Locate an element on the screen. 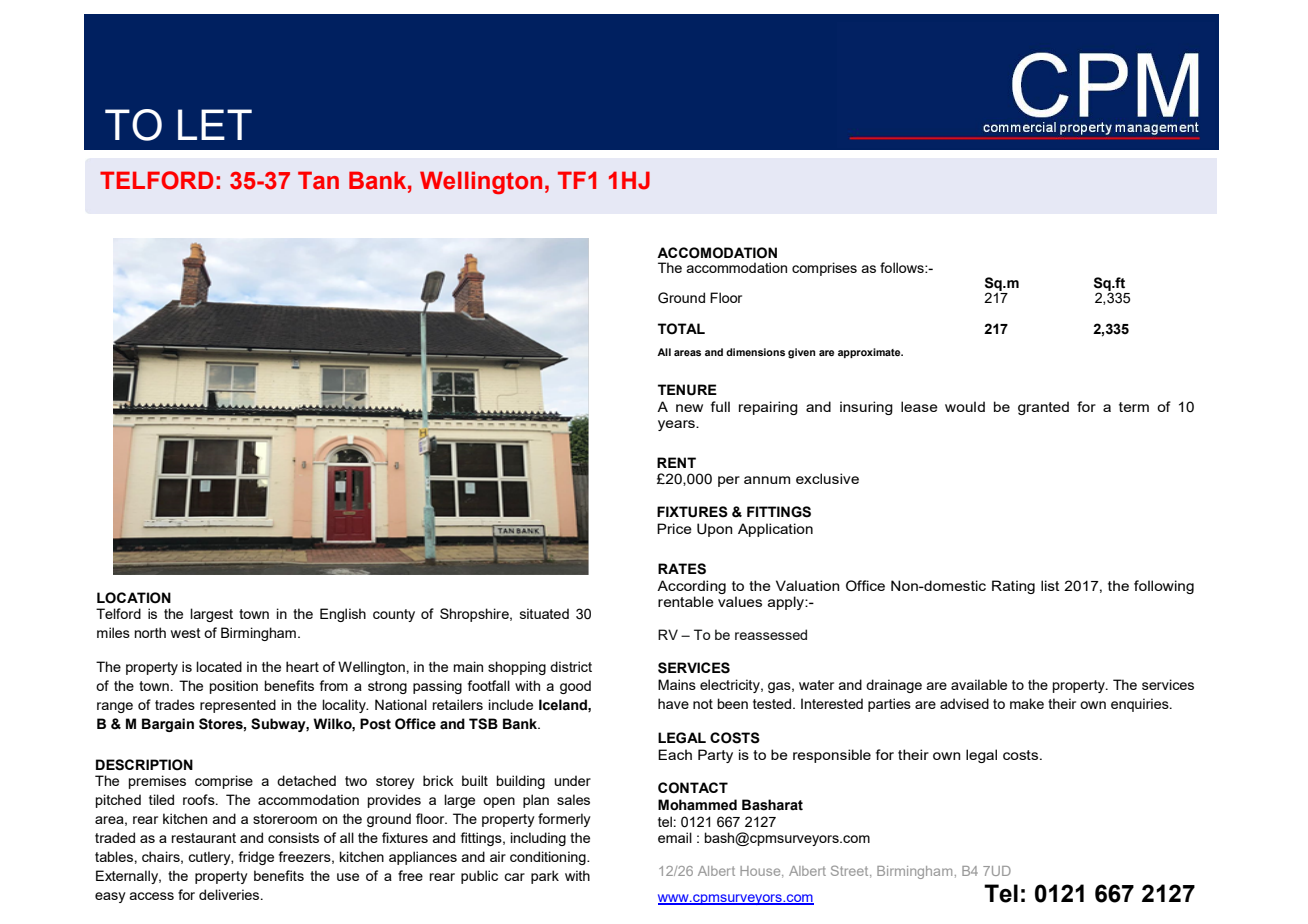  LET is located at coordinates (215, 124).
